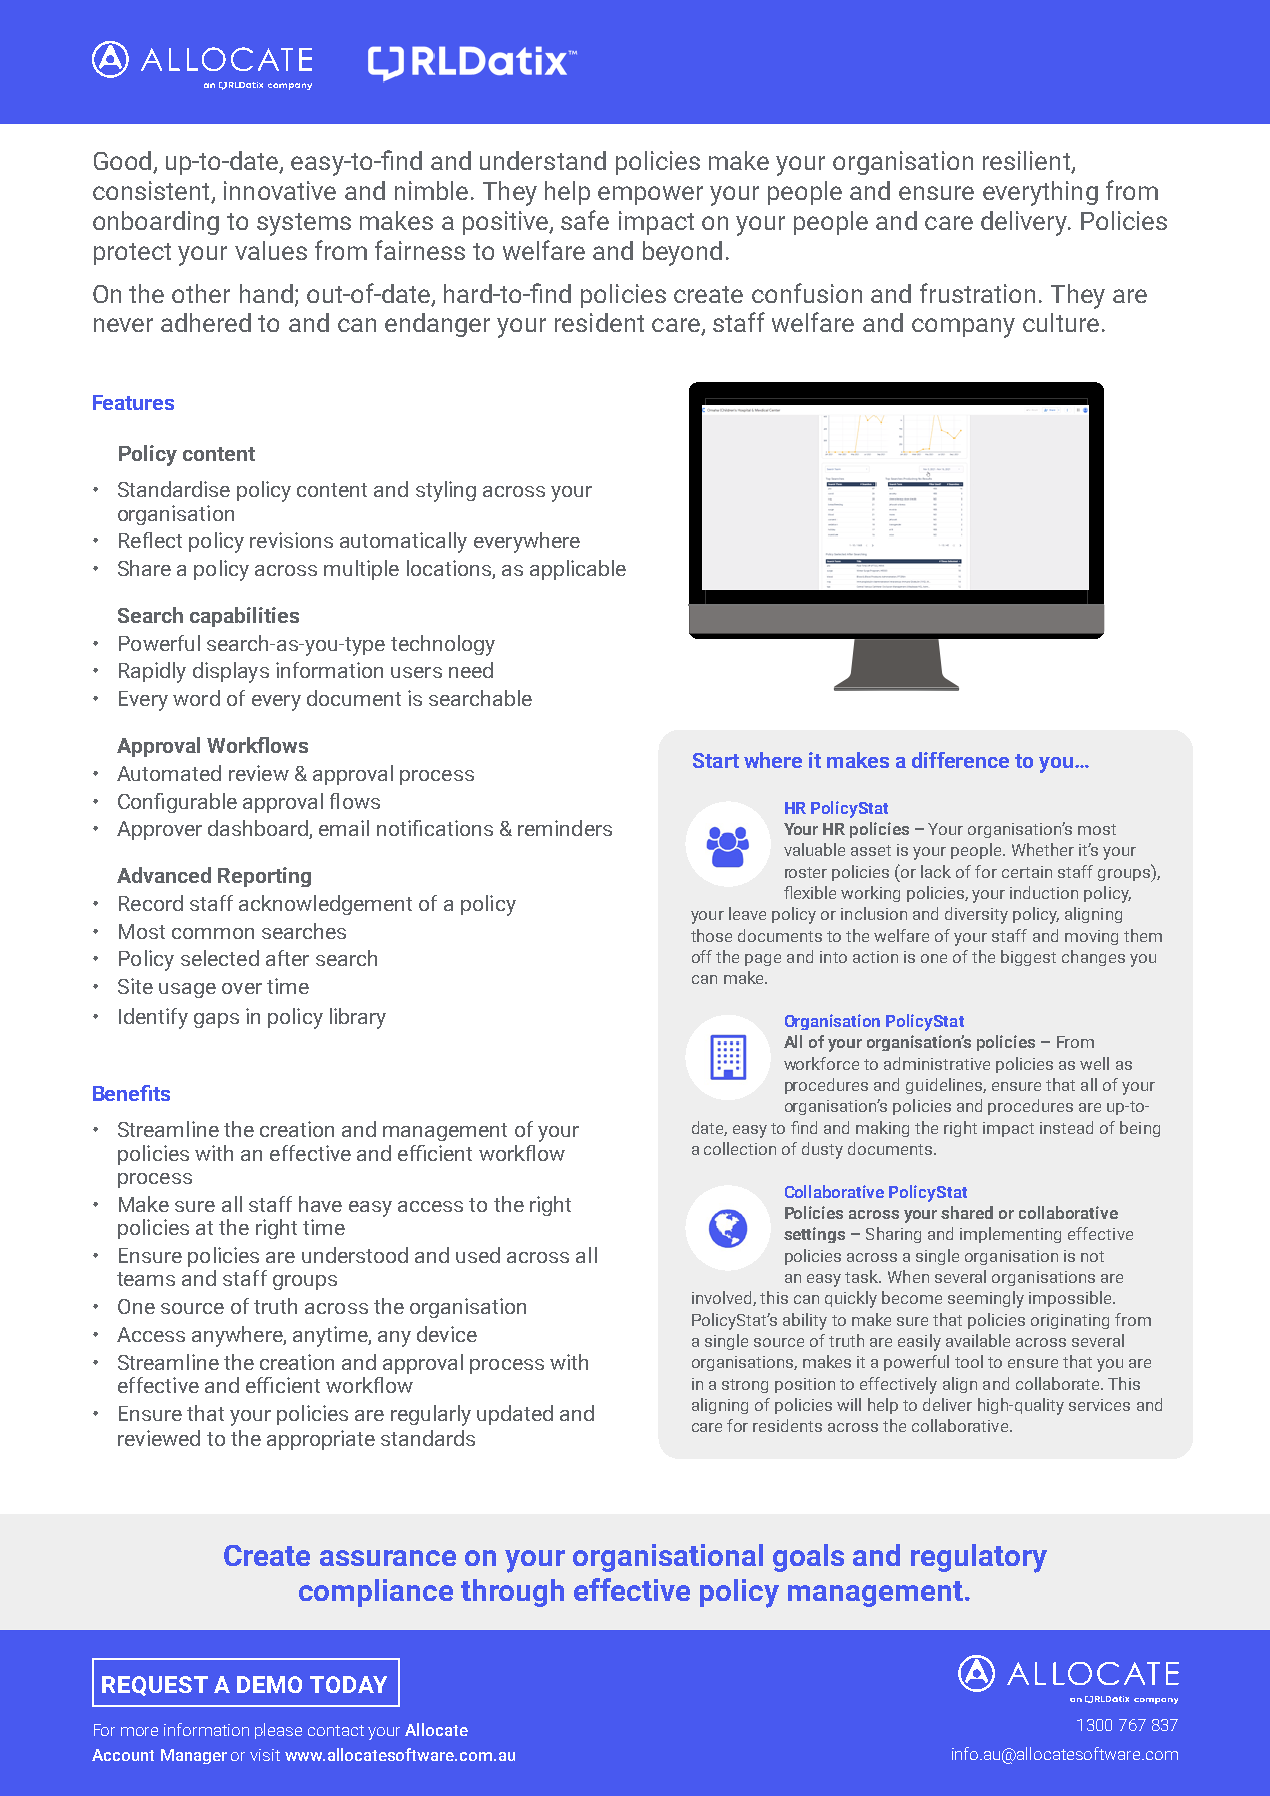 Image resolution: width=1270 pixels, height=1796 pixels. Describe the element at coordinates (702, 956) in the screenshot. I see `off` at that location.
